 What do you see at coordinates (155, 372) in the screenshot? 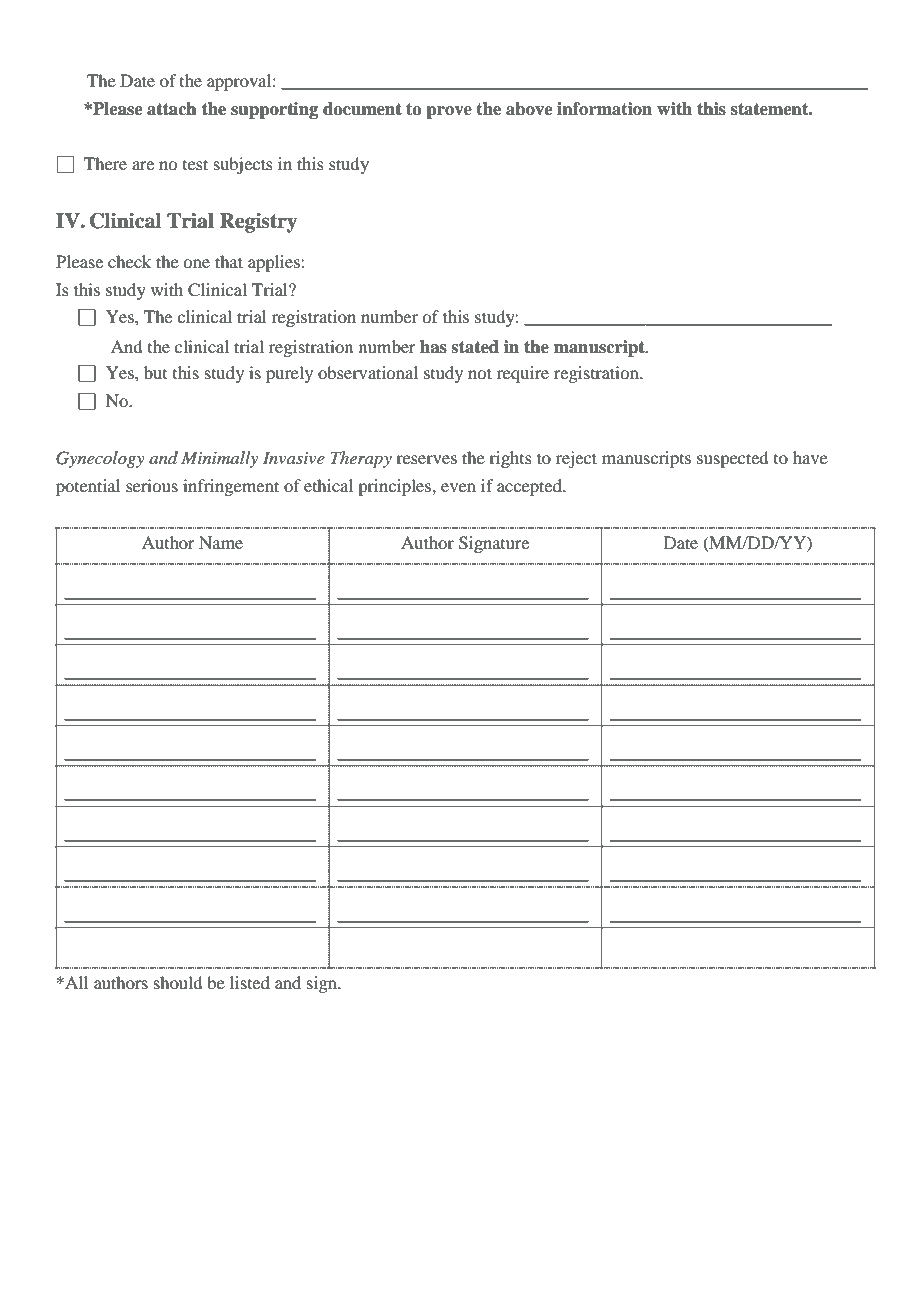
I see `but` at bounding box center [155, 372].
